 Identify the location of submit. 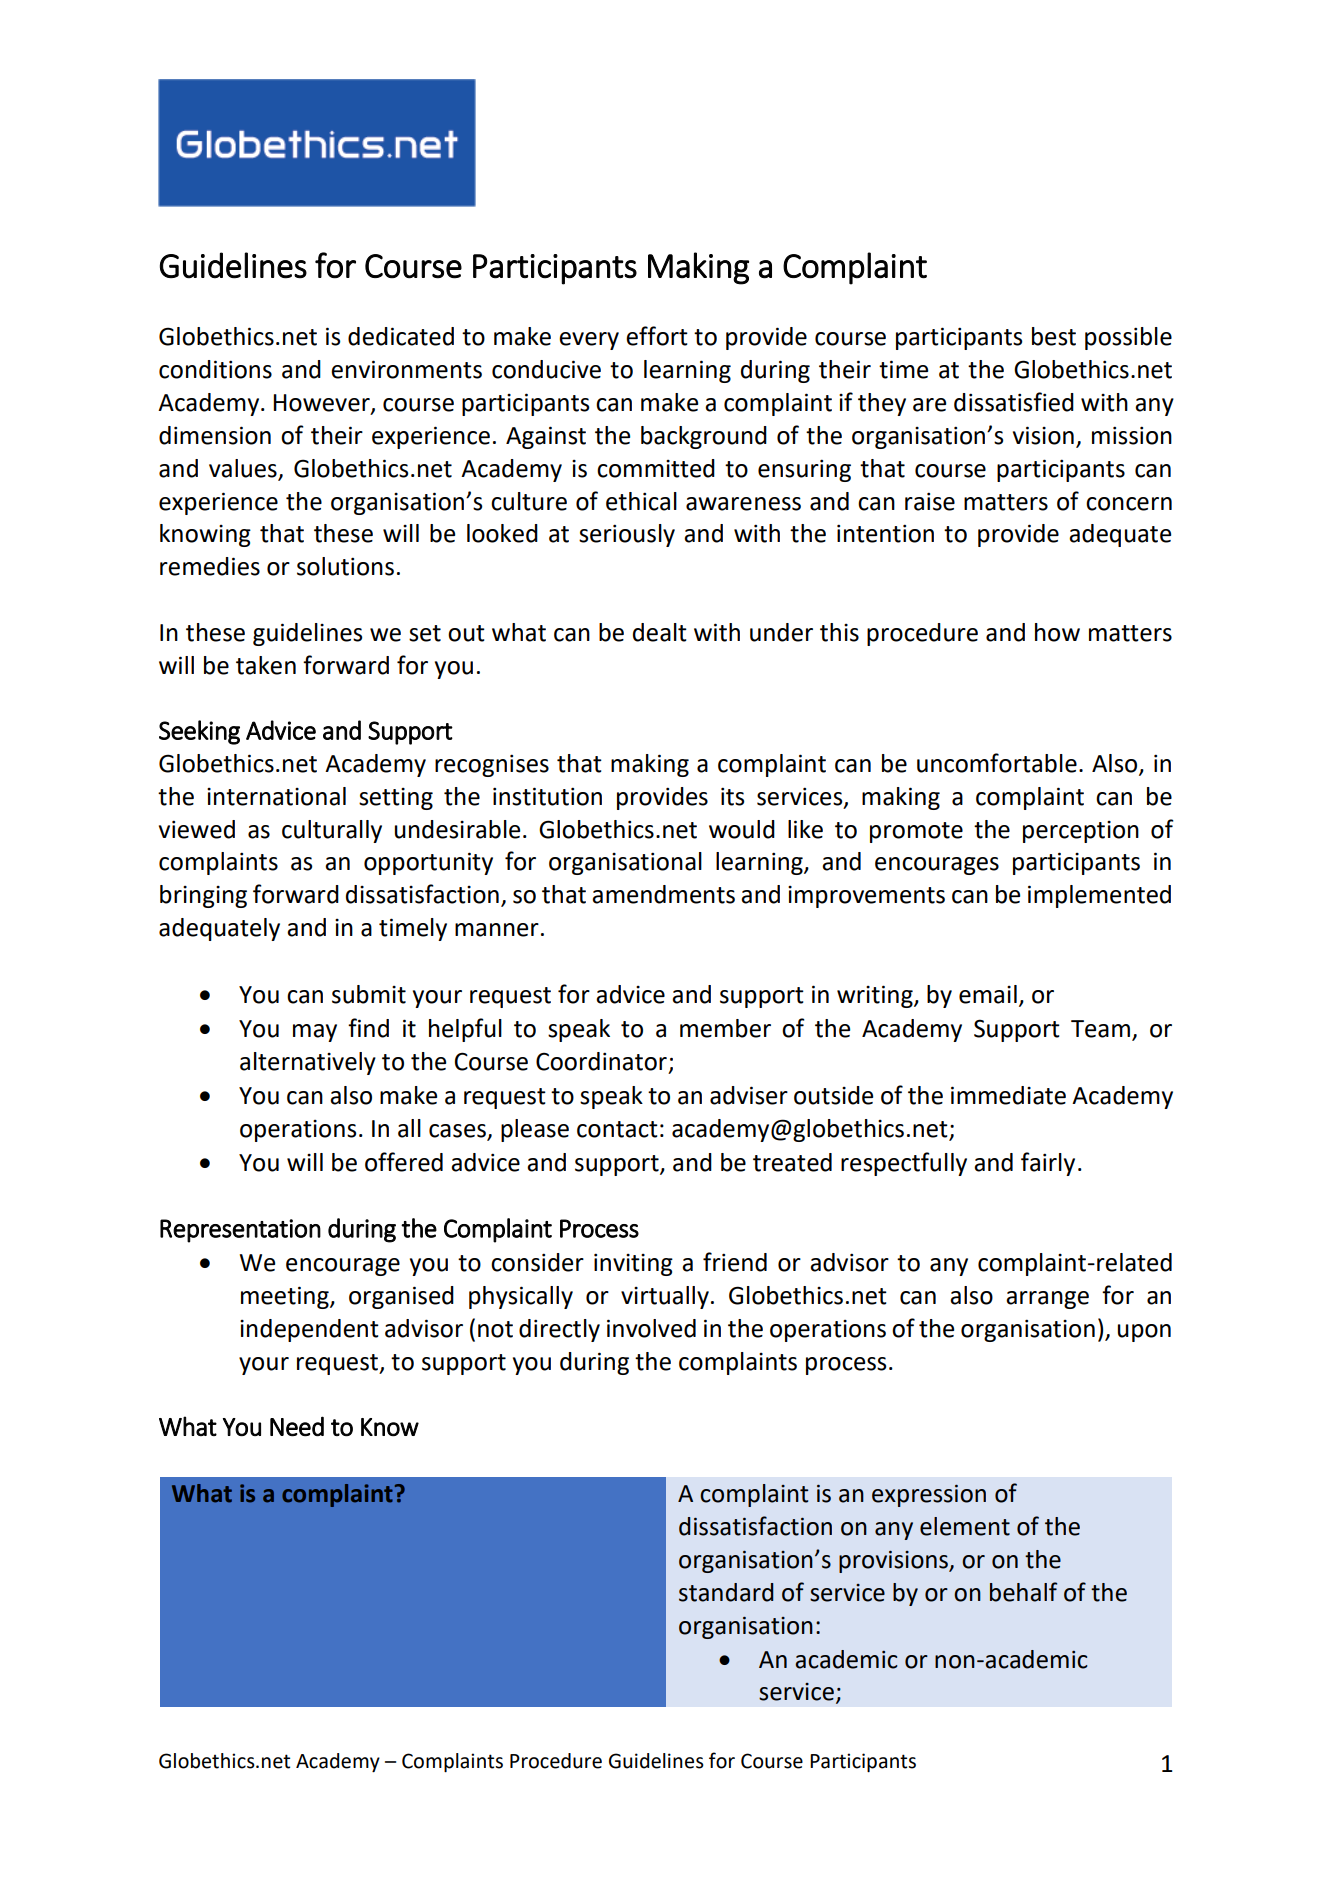
(369, 994).
